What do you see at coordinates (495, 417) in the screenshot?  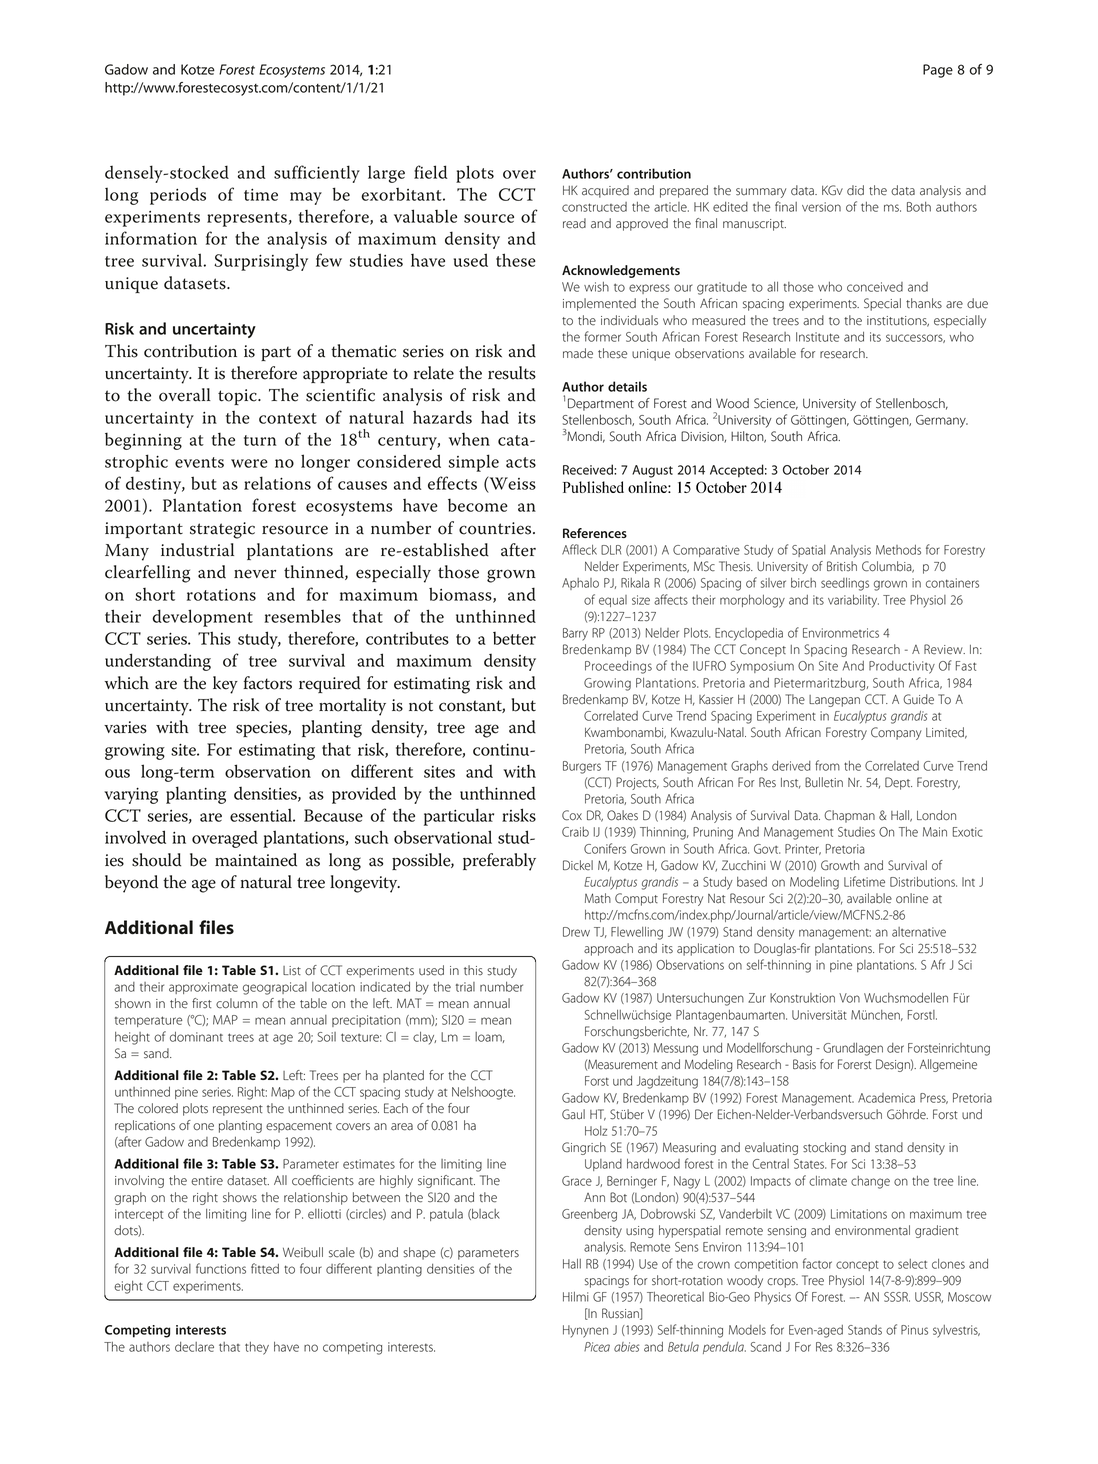 I see `had` at bounding box center [495, 417].
